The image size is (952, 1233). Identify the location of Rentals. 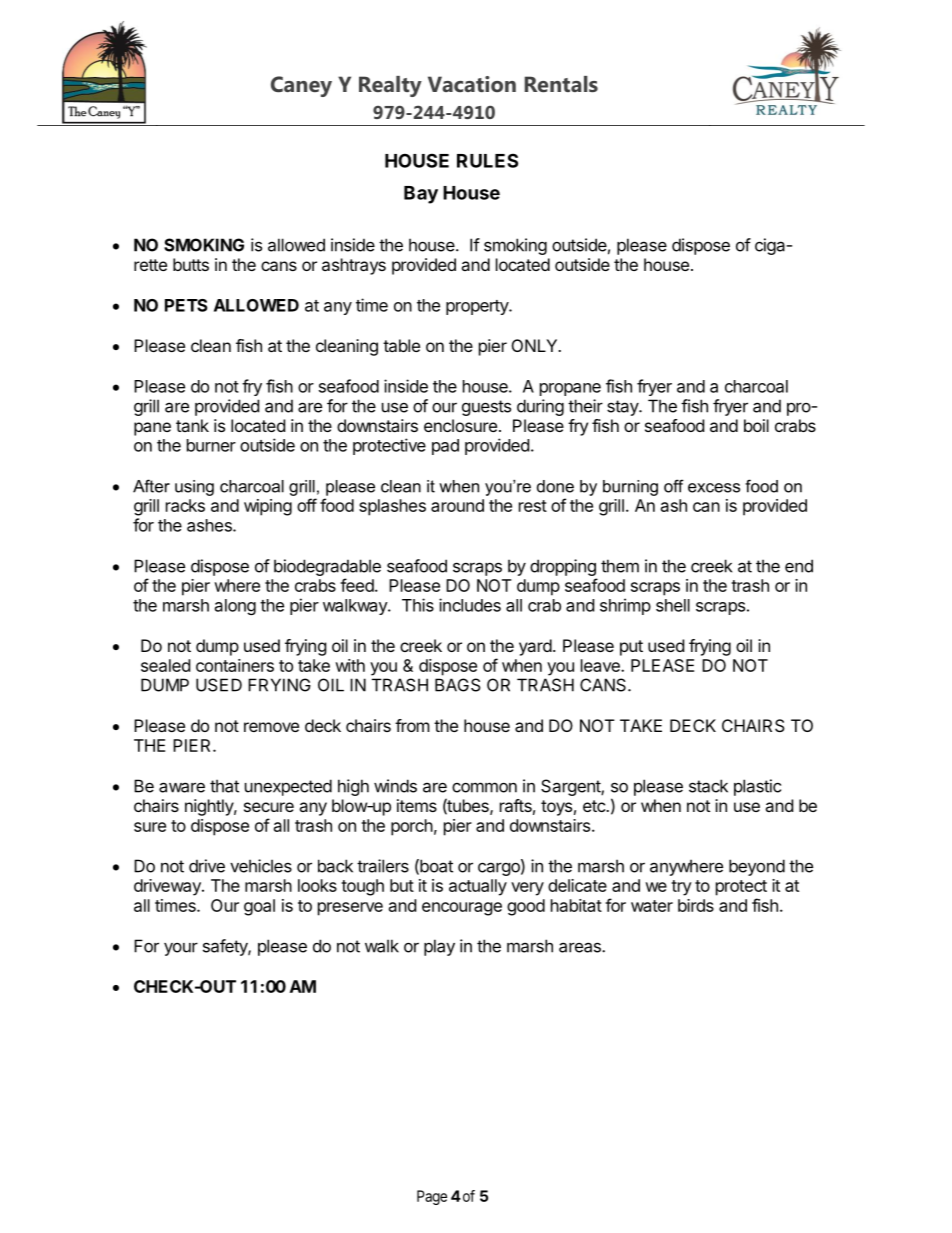
(561, 84).
